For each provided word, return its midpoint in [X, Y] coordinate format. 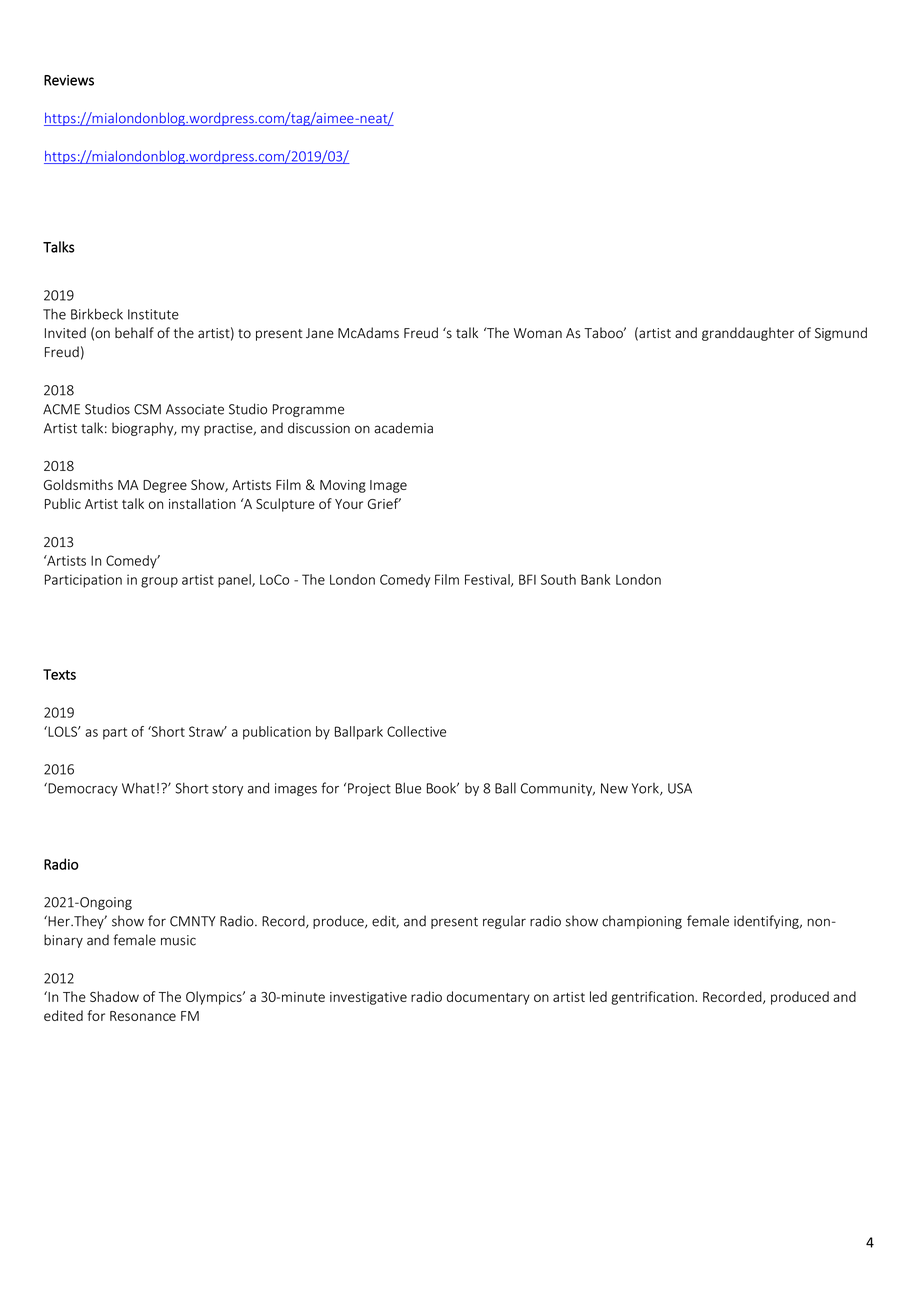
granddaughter [748, 334]
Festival [488, 580]
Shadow [114, 996]
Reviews [69, 80]
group [159, 582]
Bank [595, 579]
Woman [538, 333]
